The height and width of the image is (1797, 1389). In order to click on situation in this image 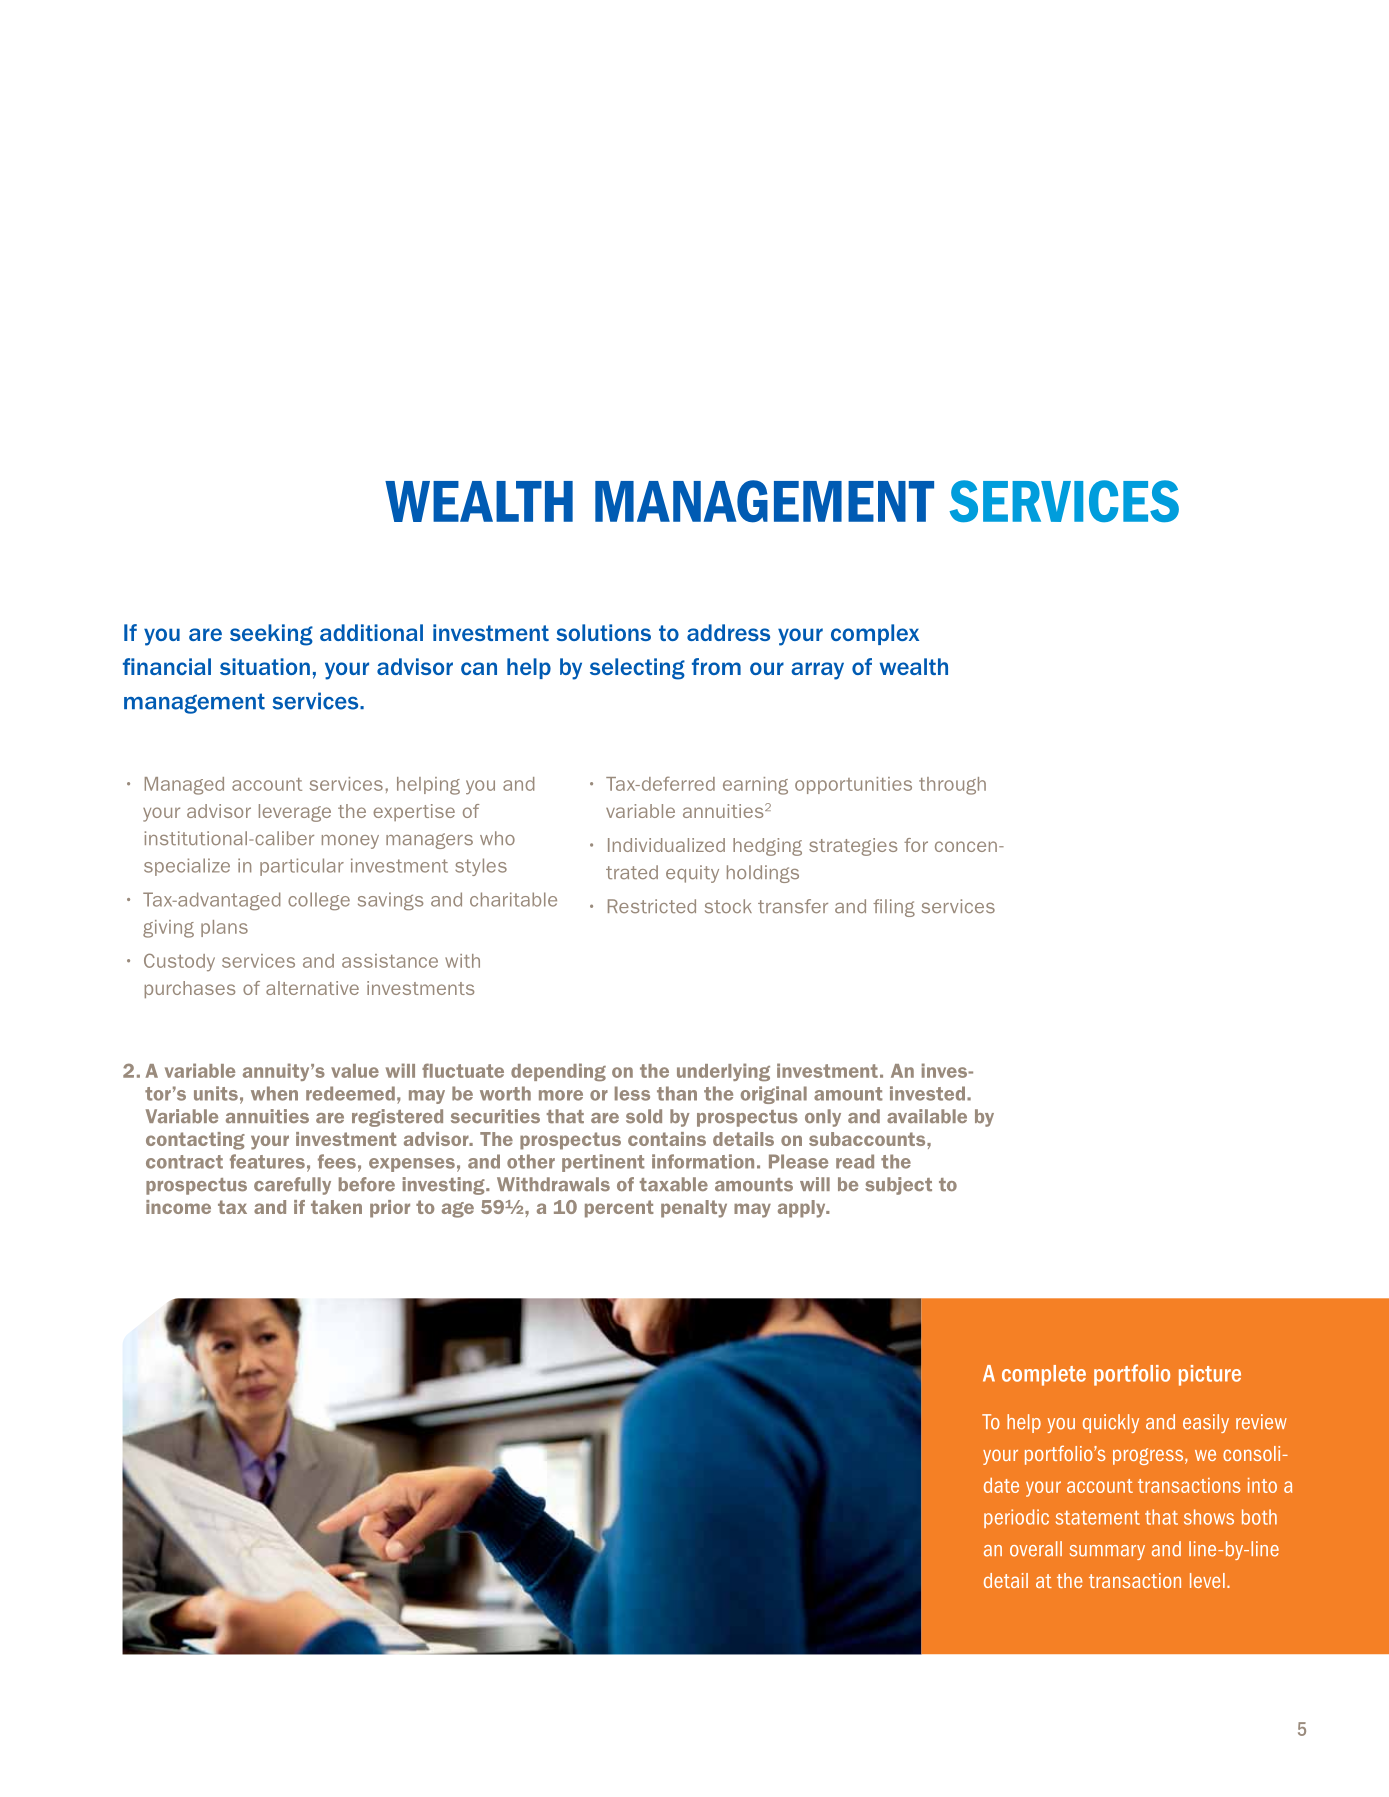, I will do `click(265, 666)`.
